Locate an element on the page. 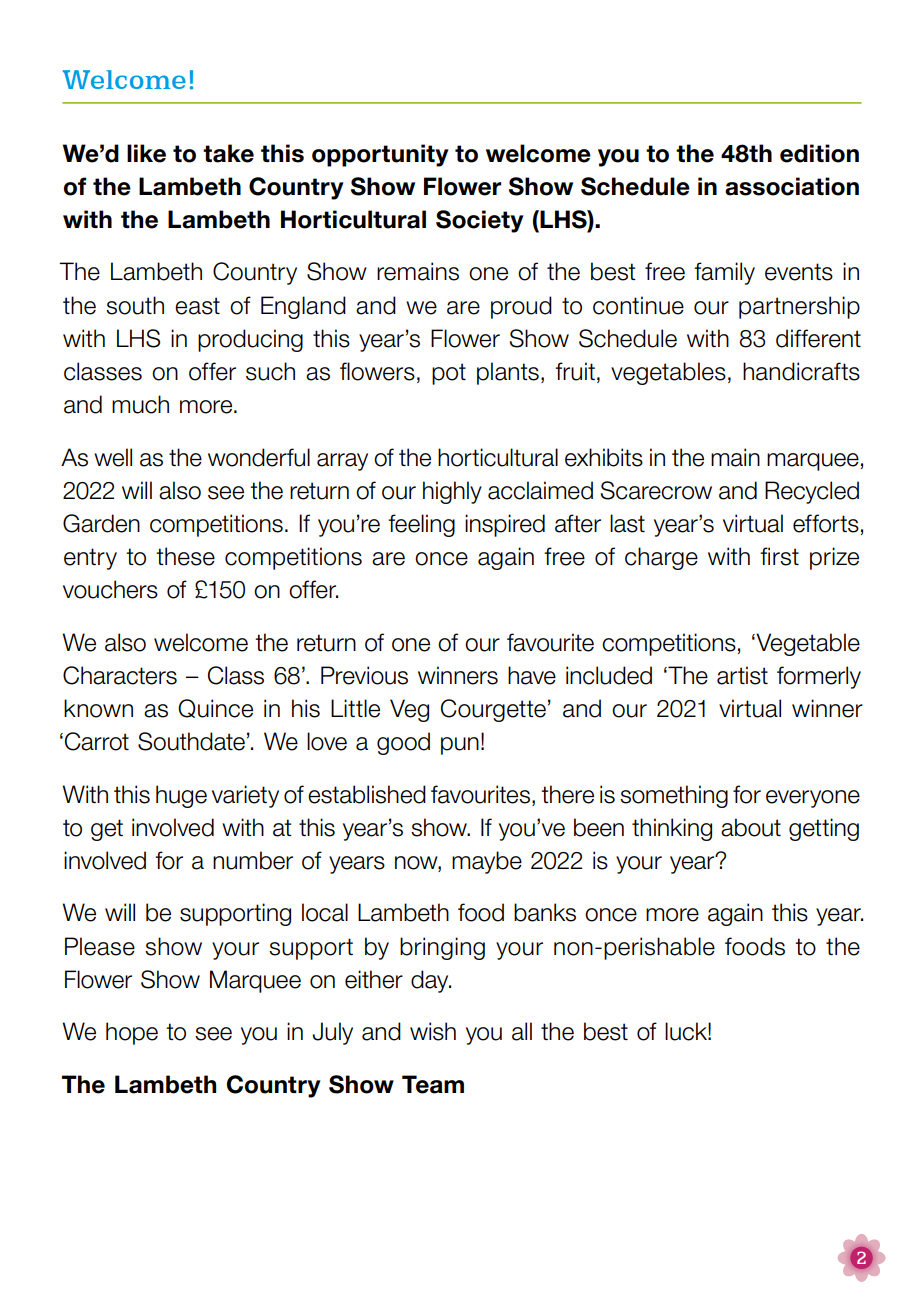 The height and width of the image is (1311, 924). vouchers is located at coordinates (110, 589).
